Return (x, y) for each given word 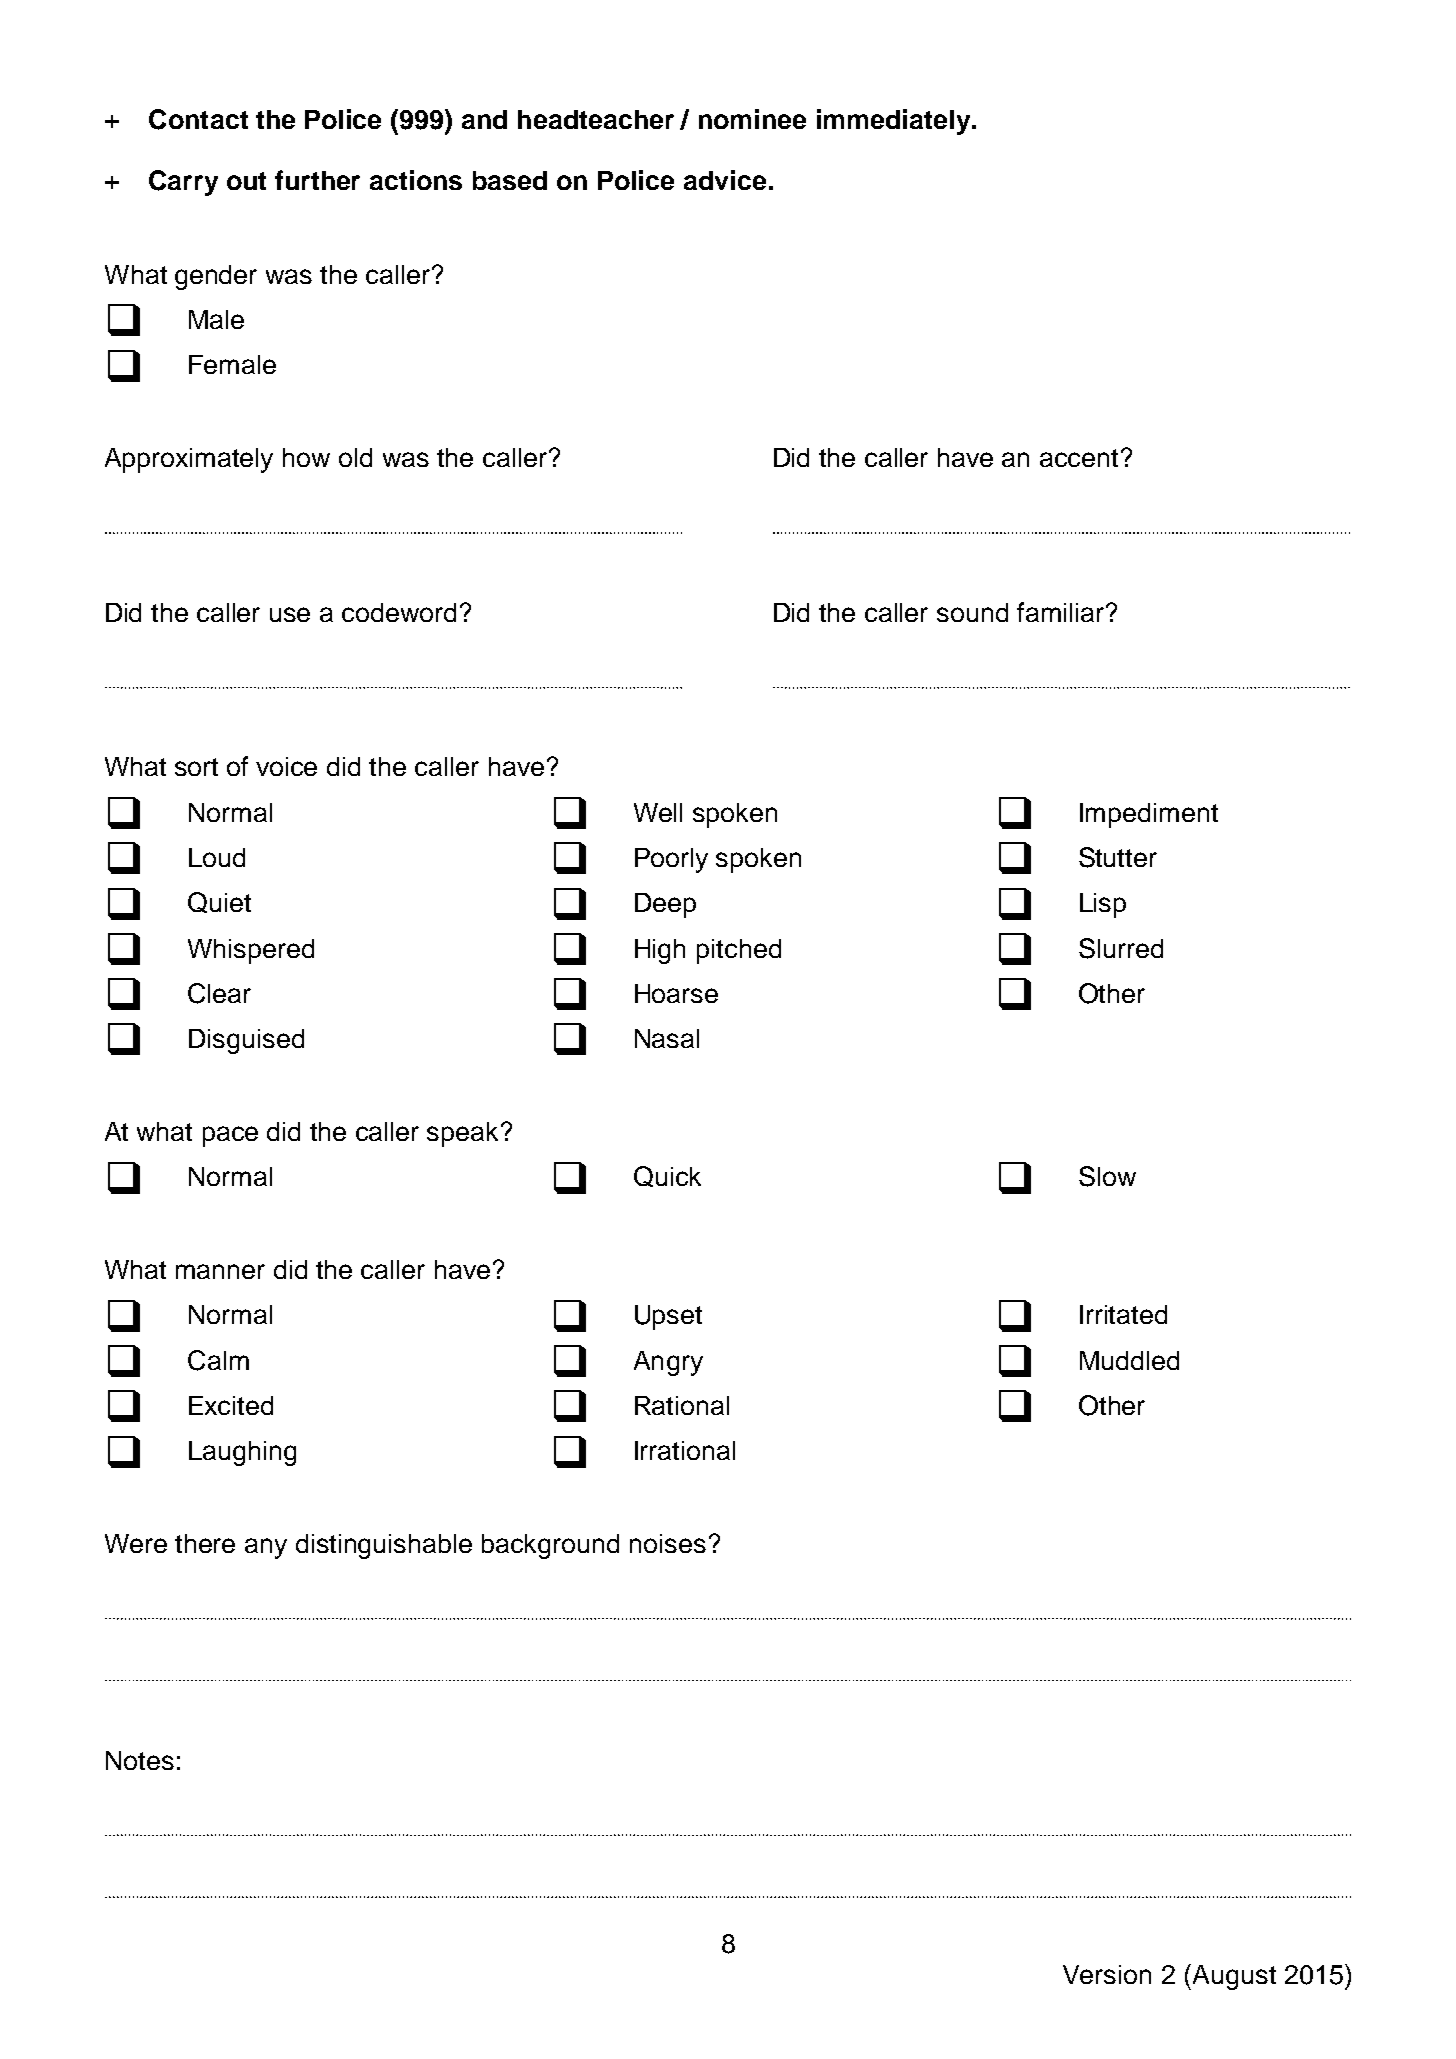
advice (725, 180)
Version (1107, 1974)
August (1233, 1977)
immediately (895, 122)
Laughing (242, 1453)
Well (658, 812)
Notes (140, 1760)
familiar (1060, 612)
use (290, 614)
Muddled (1129, 1360)
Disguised (246, 1041)
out (246, 181)
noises (668, 1543)
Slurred (1121, 948)
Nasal (667, 1038)
